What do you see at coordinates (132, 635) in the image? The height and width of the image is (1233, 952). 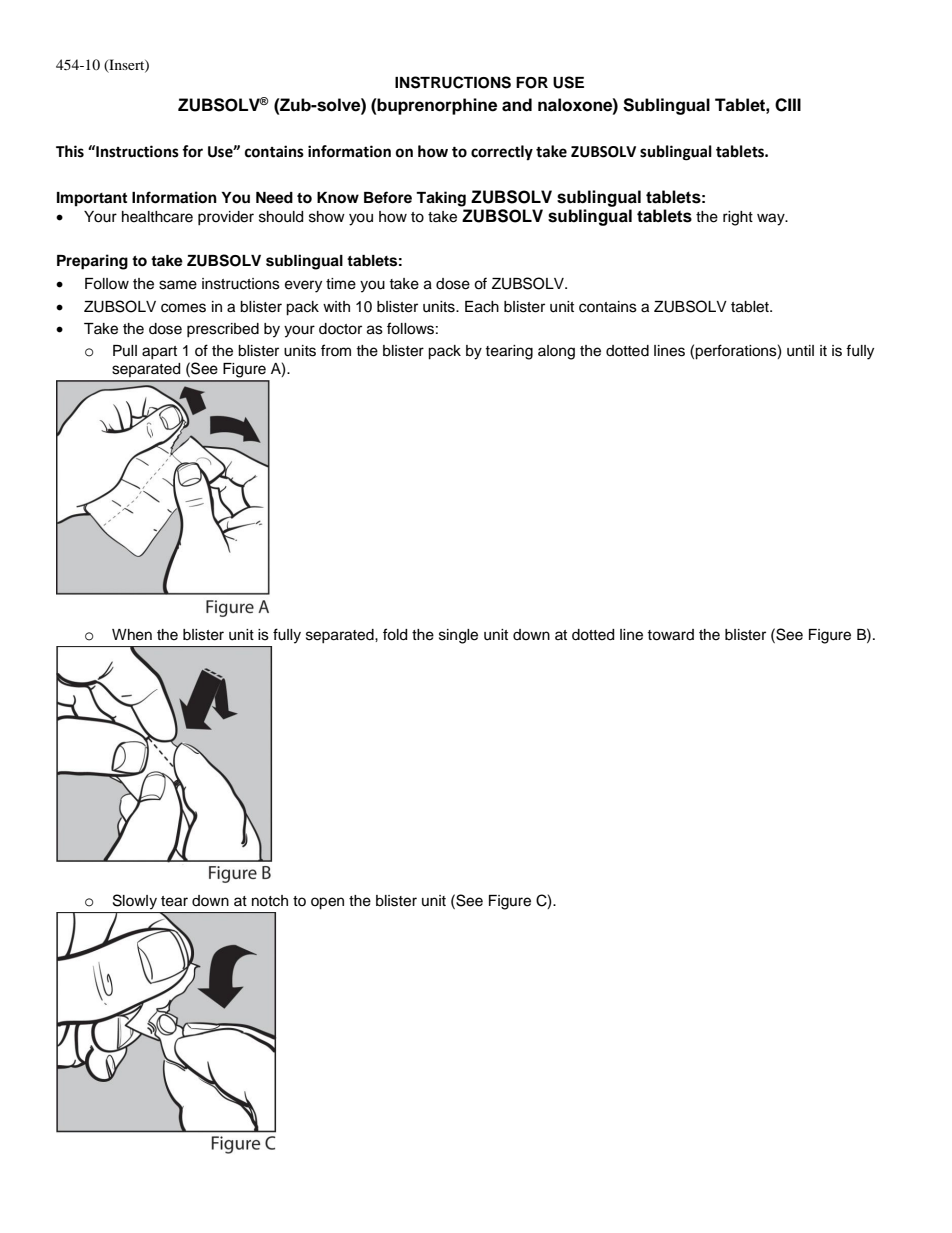 I see `When` at bounding box center [132, 635].
